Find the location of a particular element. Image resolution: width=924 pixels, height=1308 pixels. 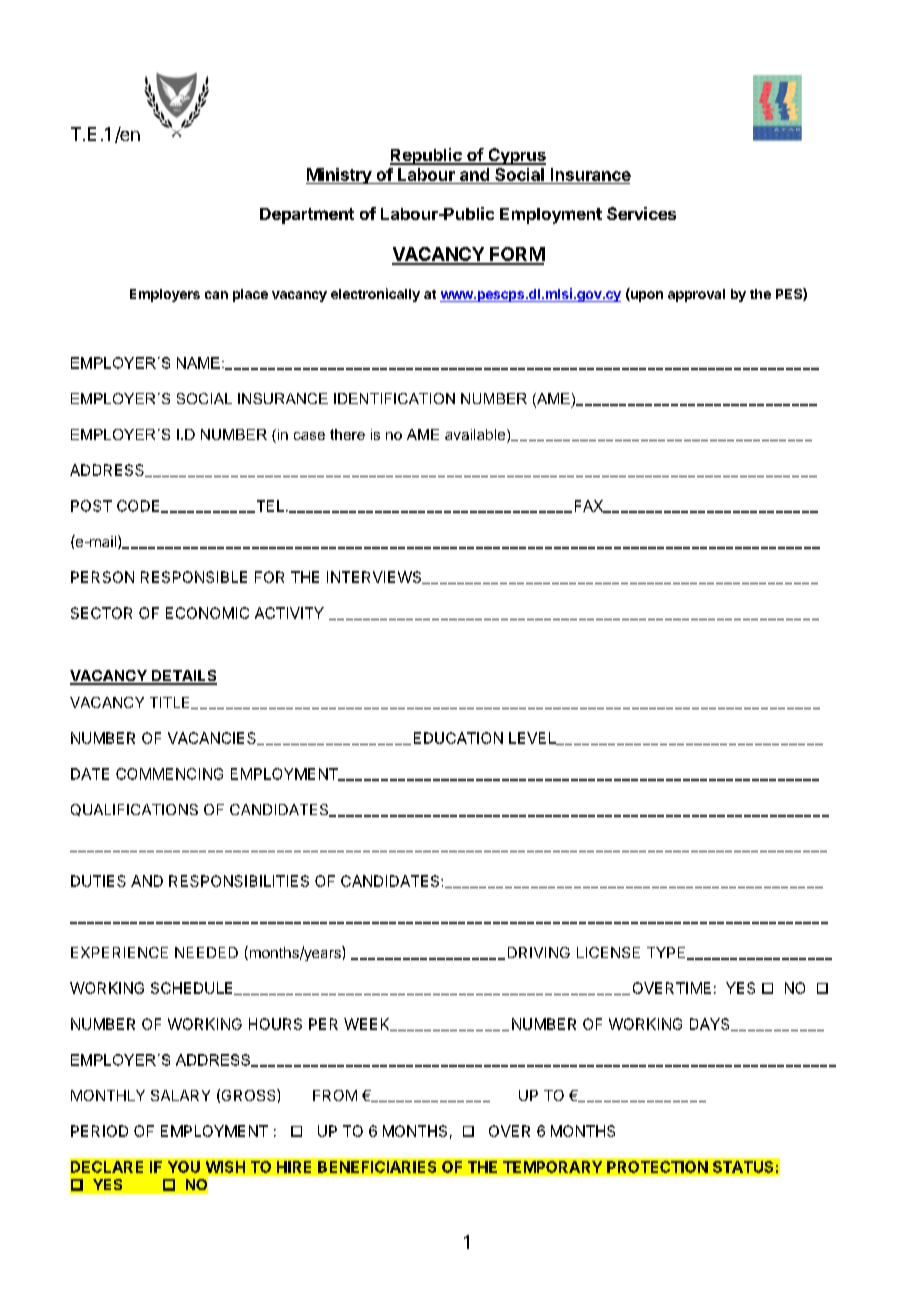

BENEFICIARIES is located at coordinates (377, 1167).
